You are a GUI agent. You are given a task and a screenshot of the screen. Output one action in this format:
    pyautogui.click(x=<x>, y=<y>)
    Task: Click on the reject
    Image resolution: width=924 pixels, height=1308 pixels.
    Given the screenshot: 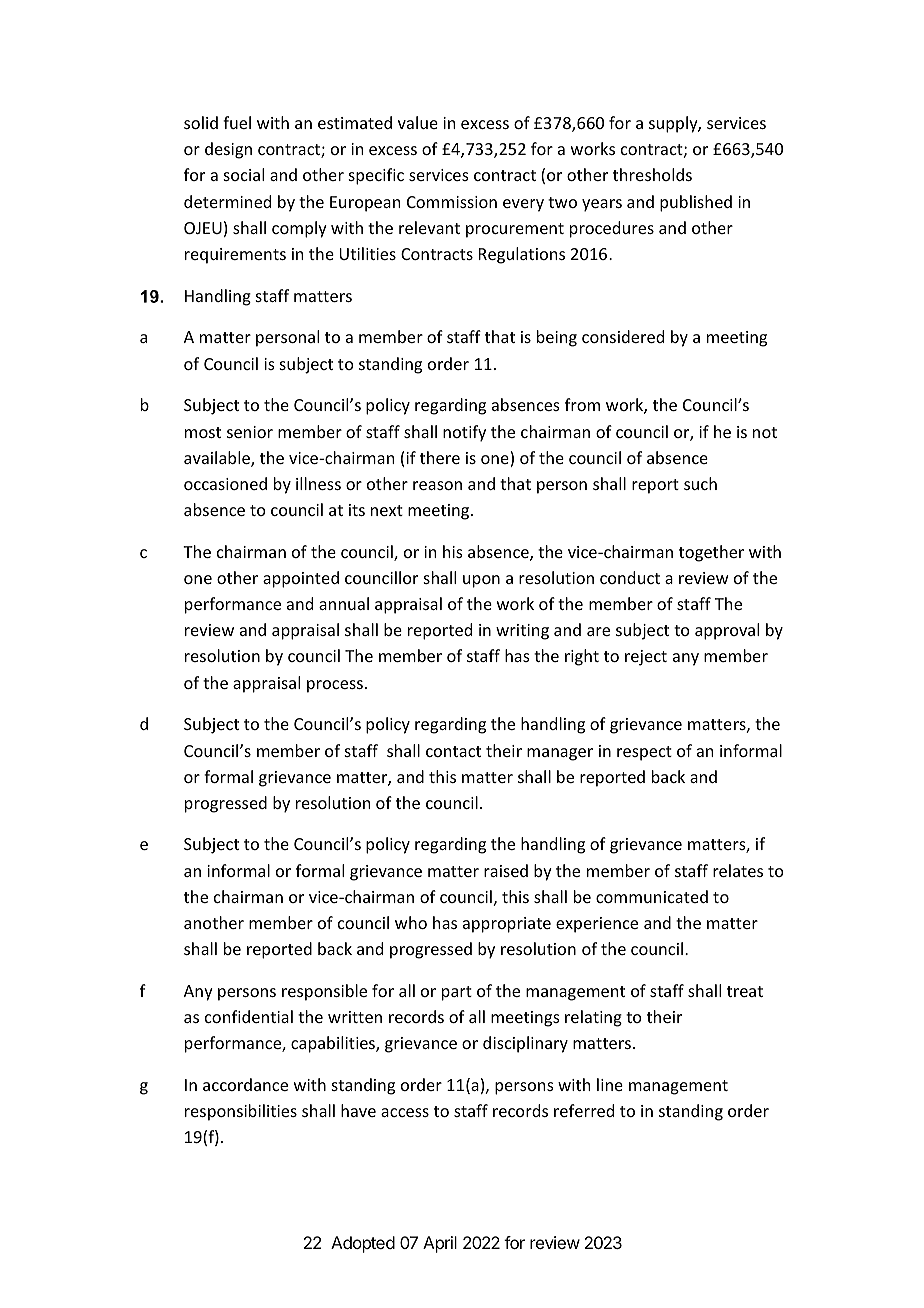 What is the action you would take?
    pyautogui.click(x=646, y=658)
